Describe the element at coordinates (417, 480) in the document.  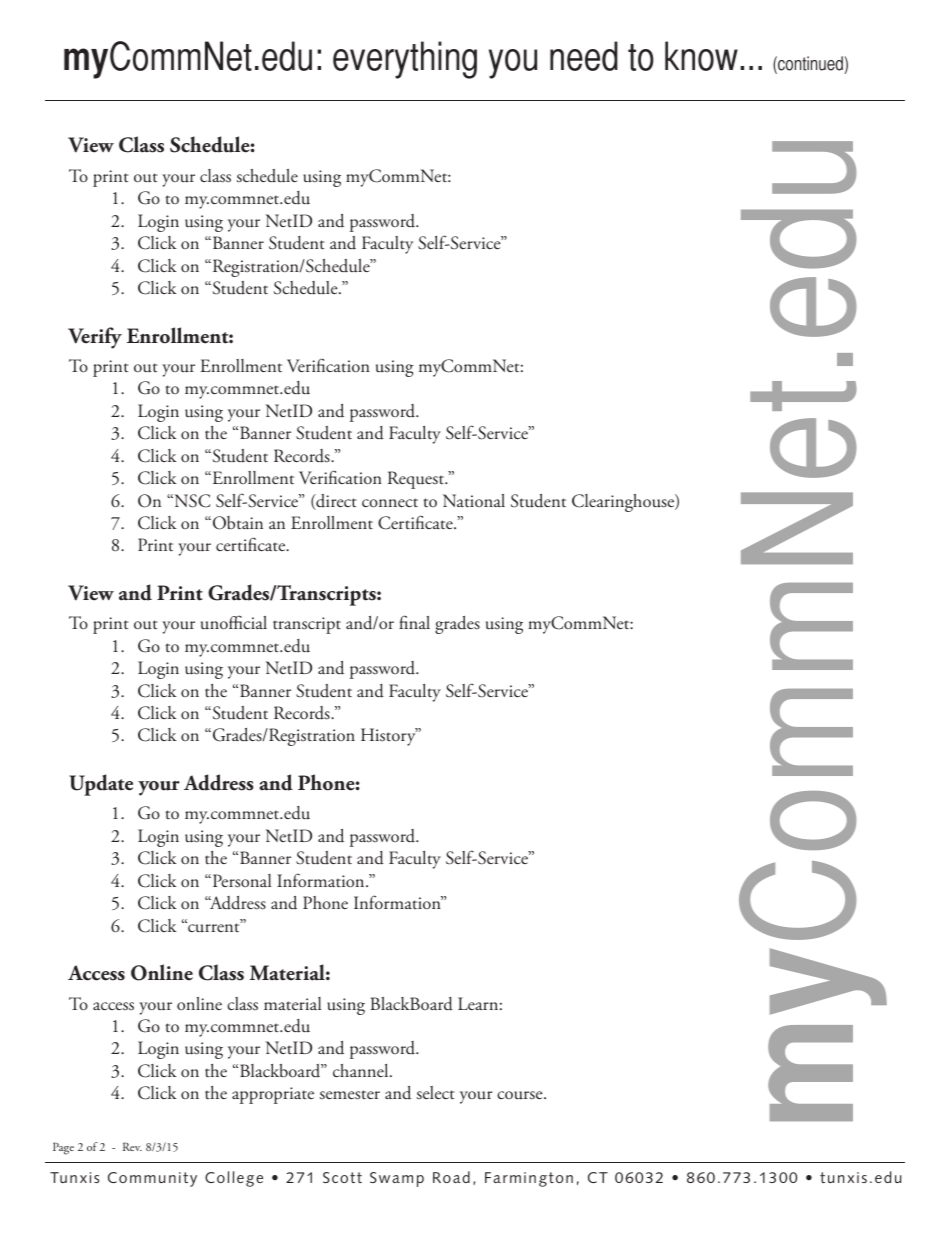
I see `Request` at that location.
